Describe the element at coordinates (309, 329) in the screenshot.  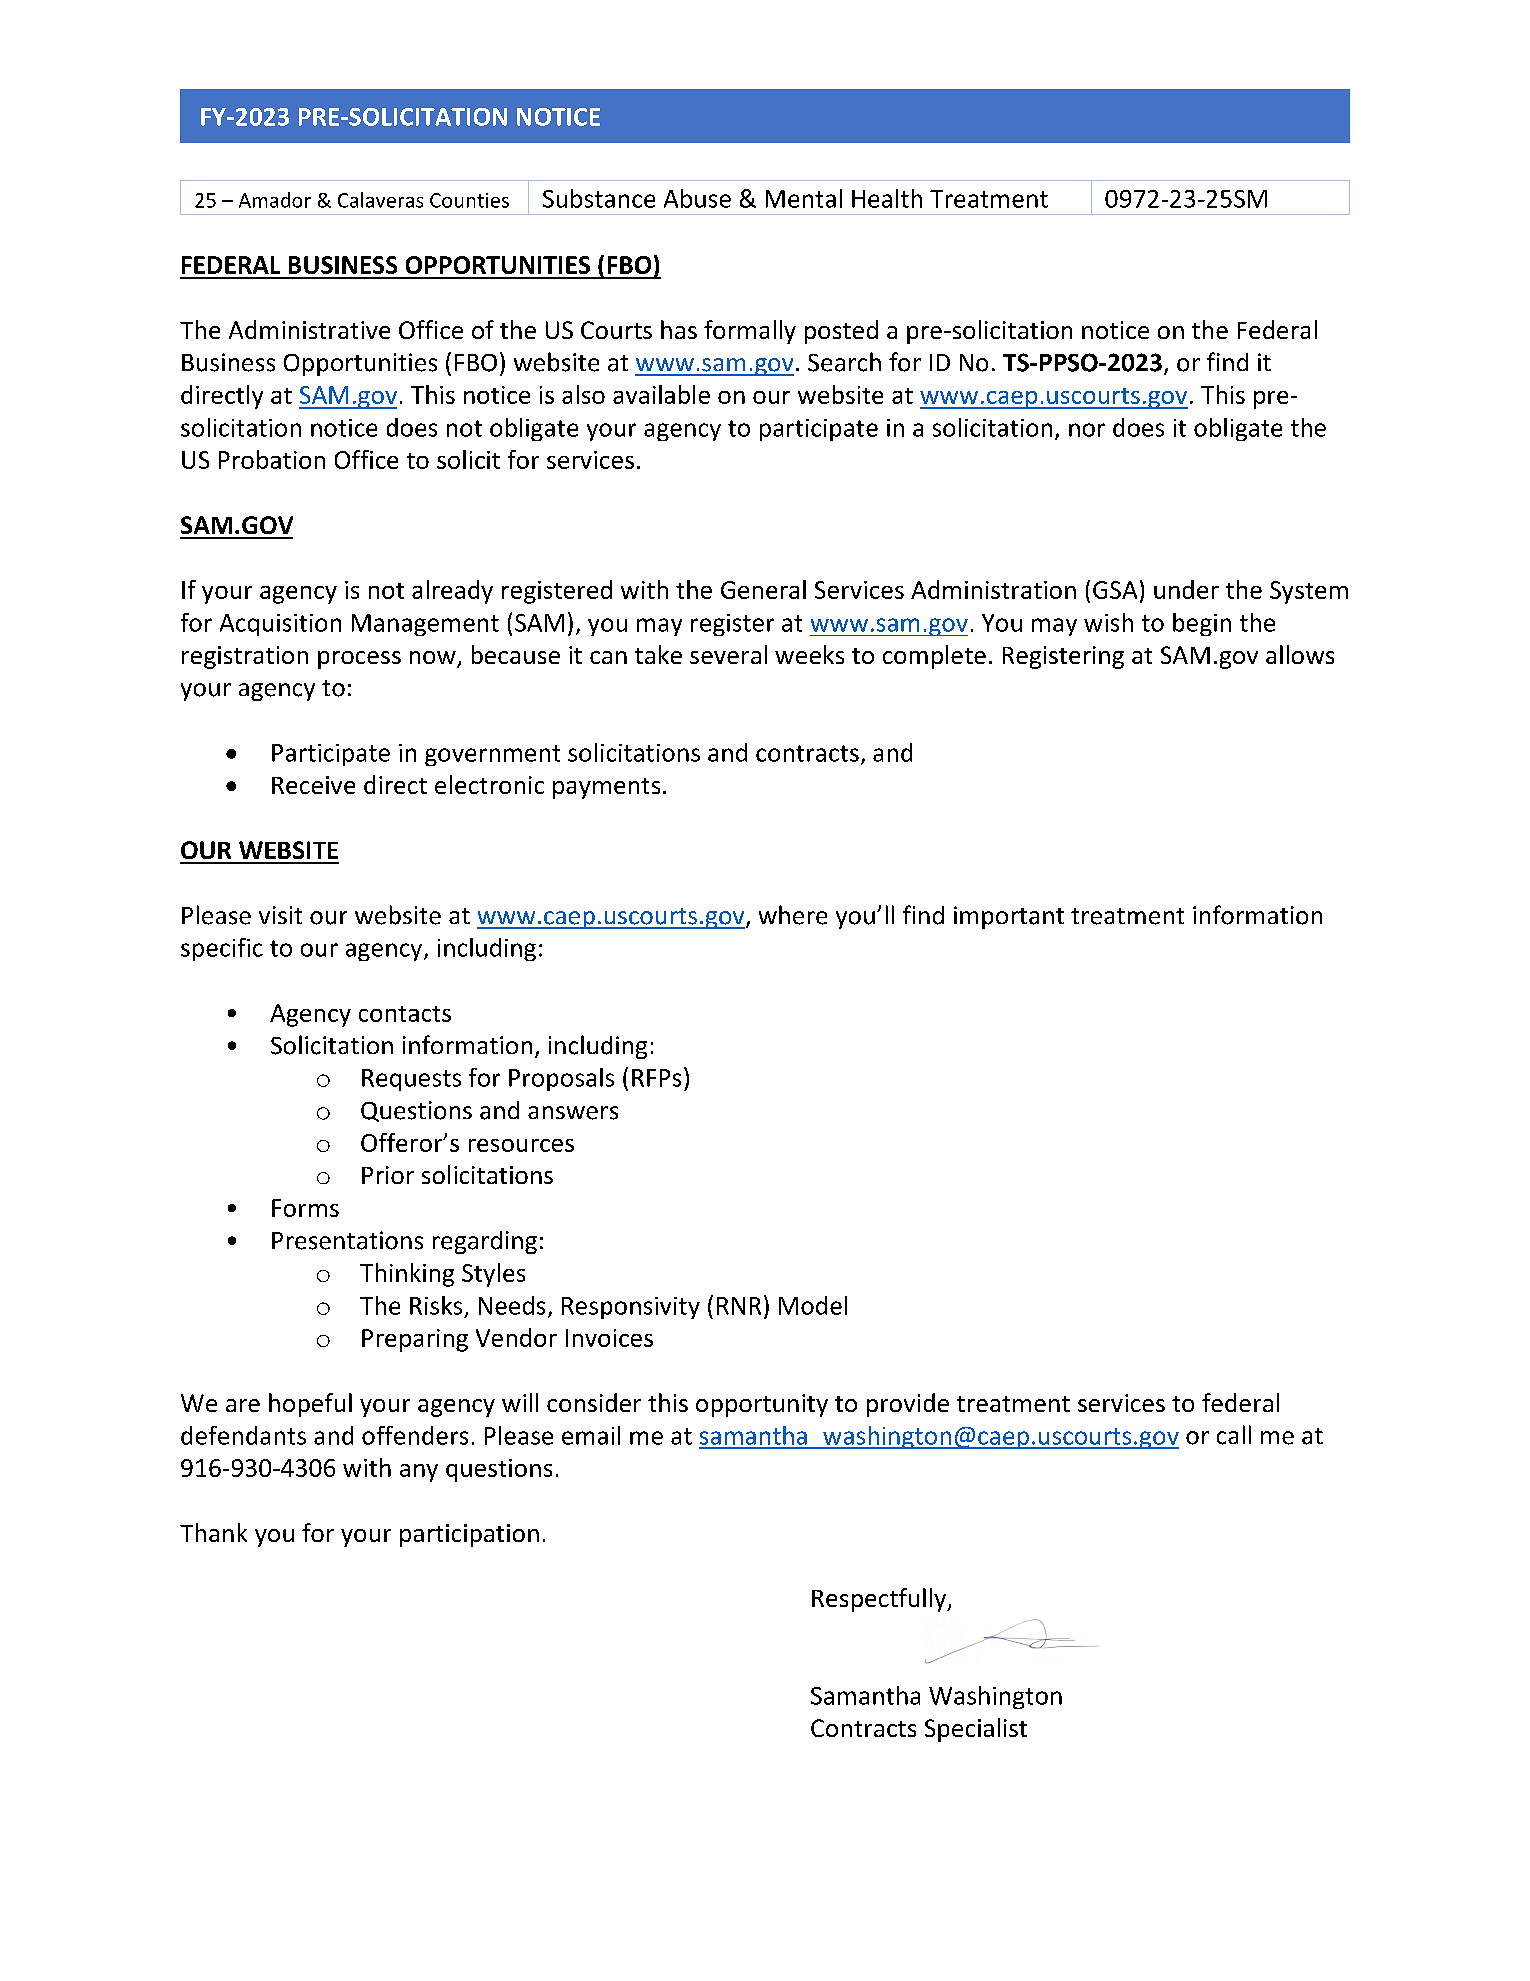
I see `Administrative` at that location.
